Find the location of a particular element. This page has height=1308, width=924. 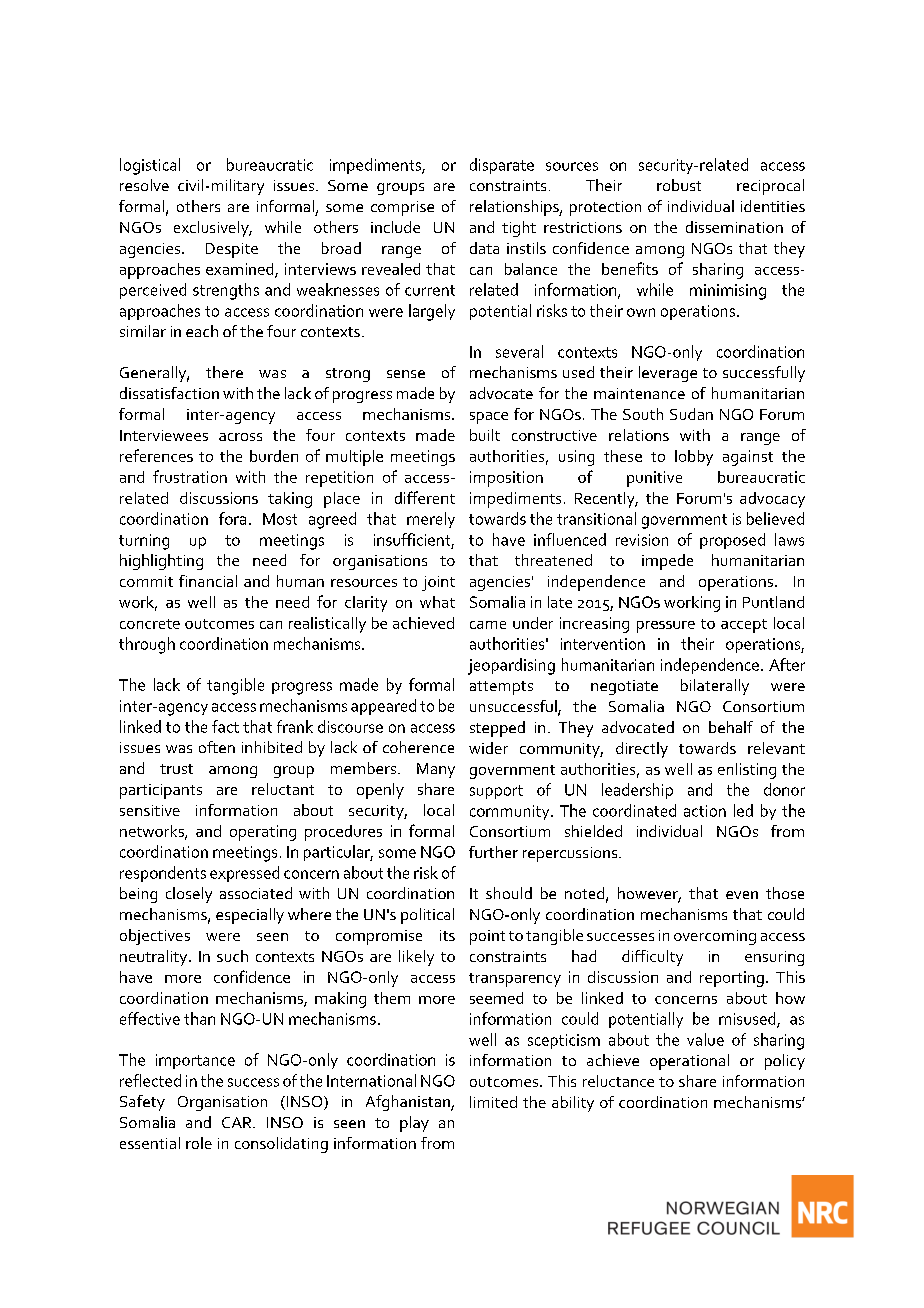

resolve is located at coordinates (144, 185).
